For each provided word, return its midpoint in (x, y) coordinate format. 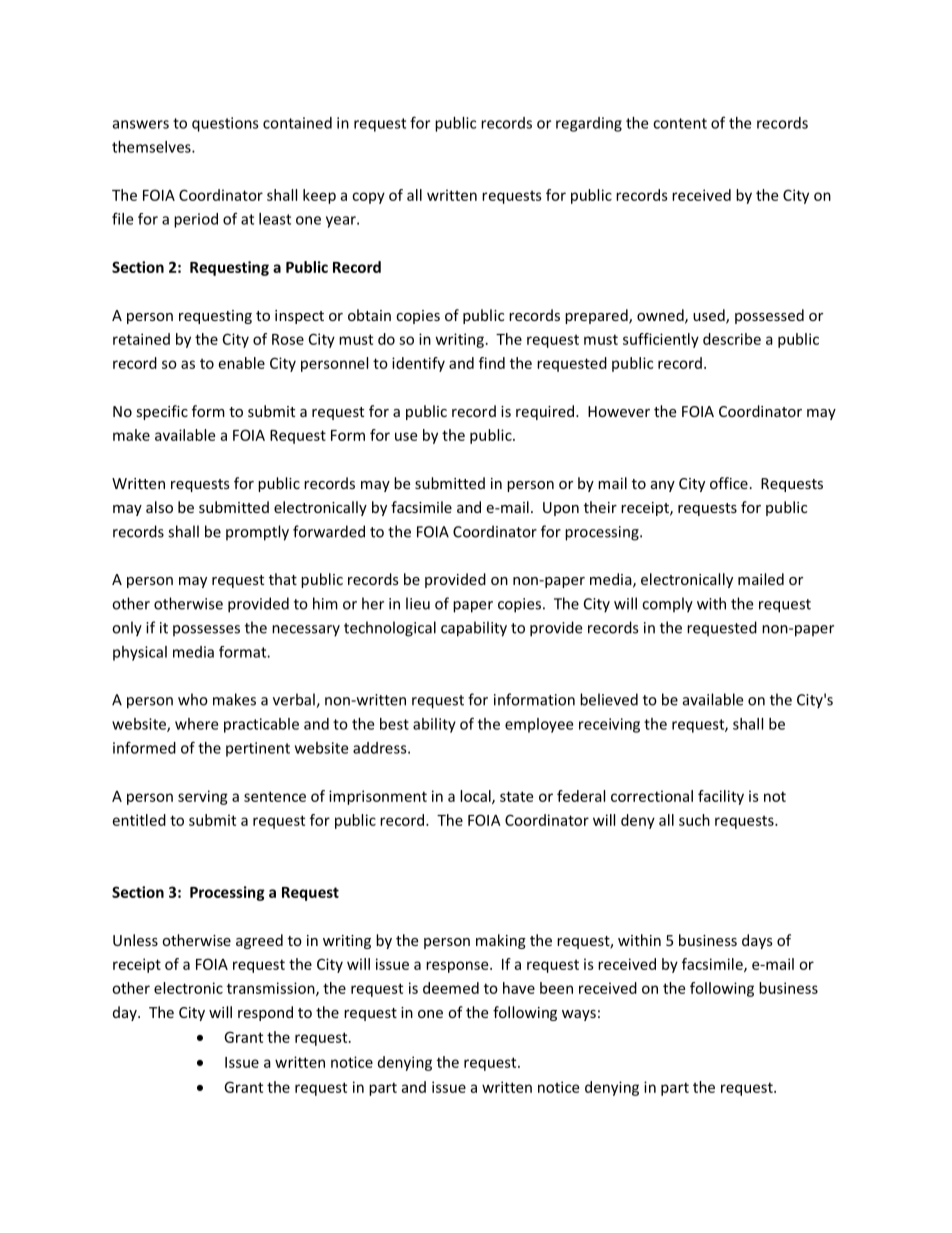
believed (609, 699)
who (193, 699)
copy (368, 198)
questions (225, 124)
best (394, 724)
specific (162, 412)
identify (418, 364)
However (619, 411)
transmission (272, 989)
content (680, 123)
